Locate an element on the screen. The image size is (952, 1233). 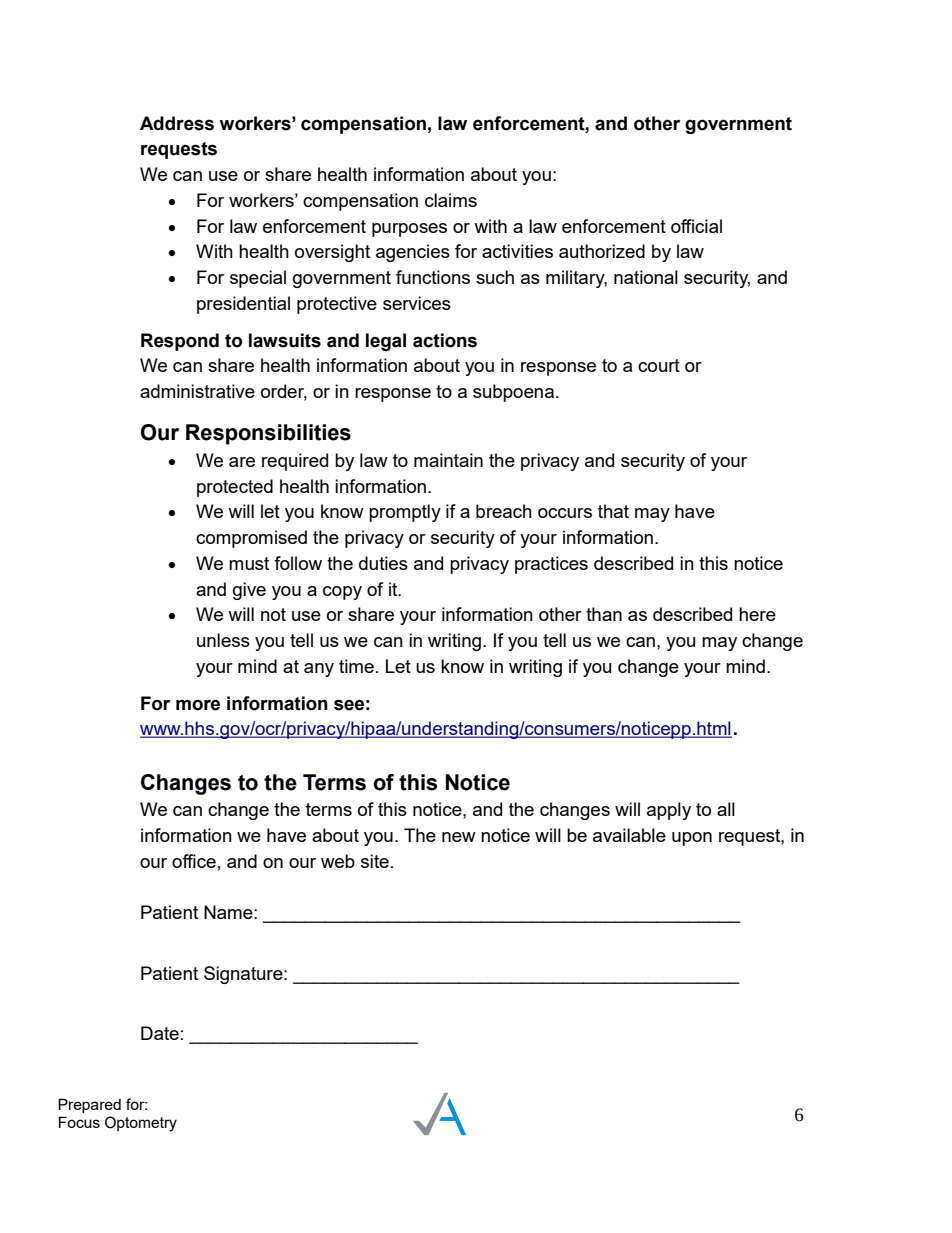
time is located at coordinates (356, 666).
